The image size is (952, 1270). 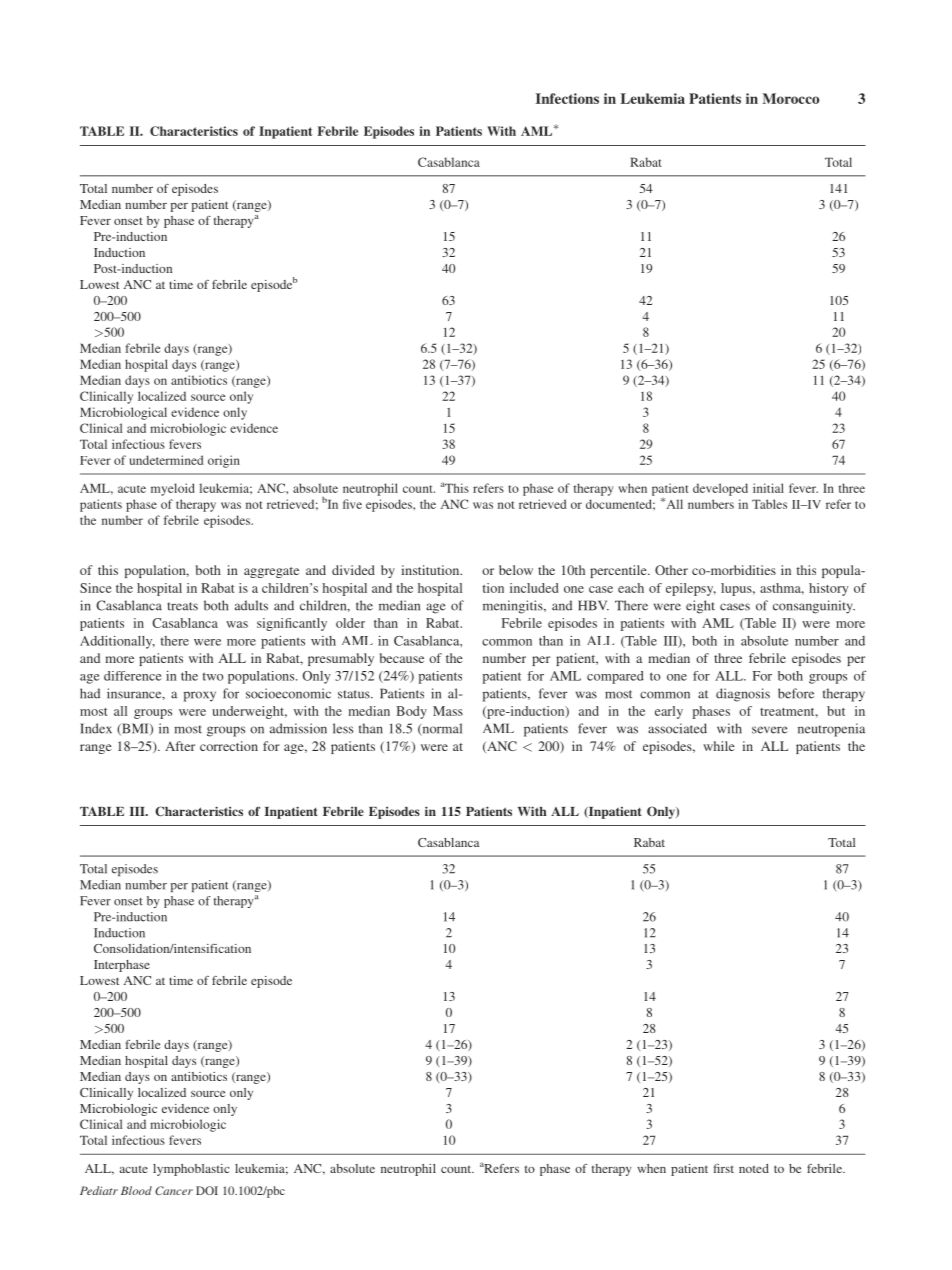 I want to click on developed, so click(x=720, y=489).
